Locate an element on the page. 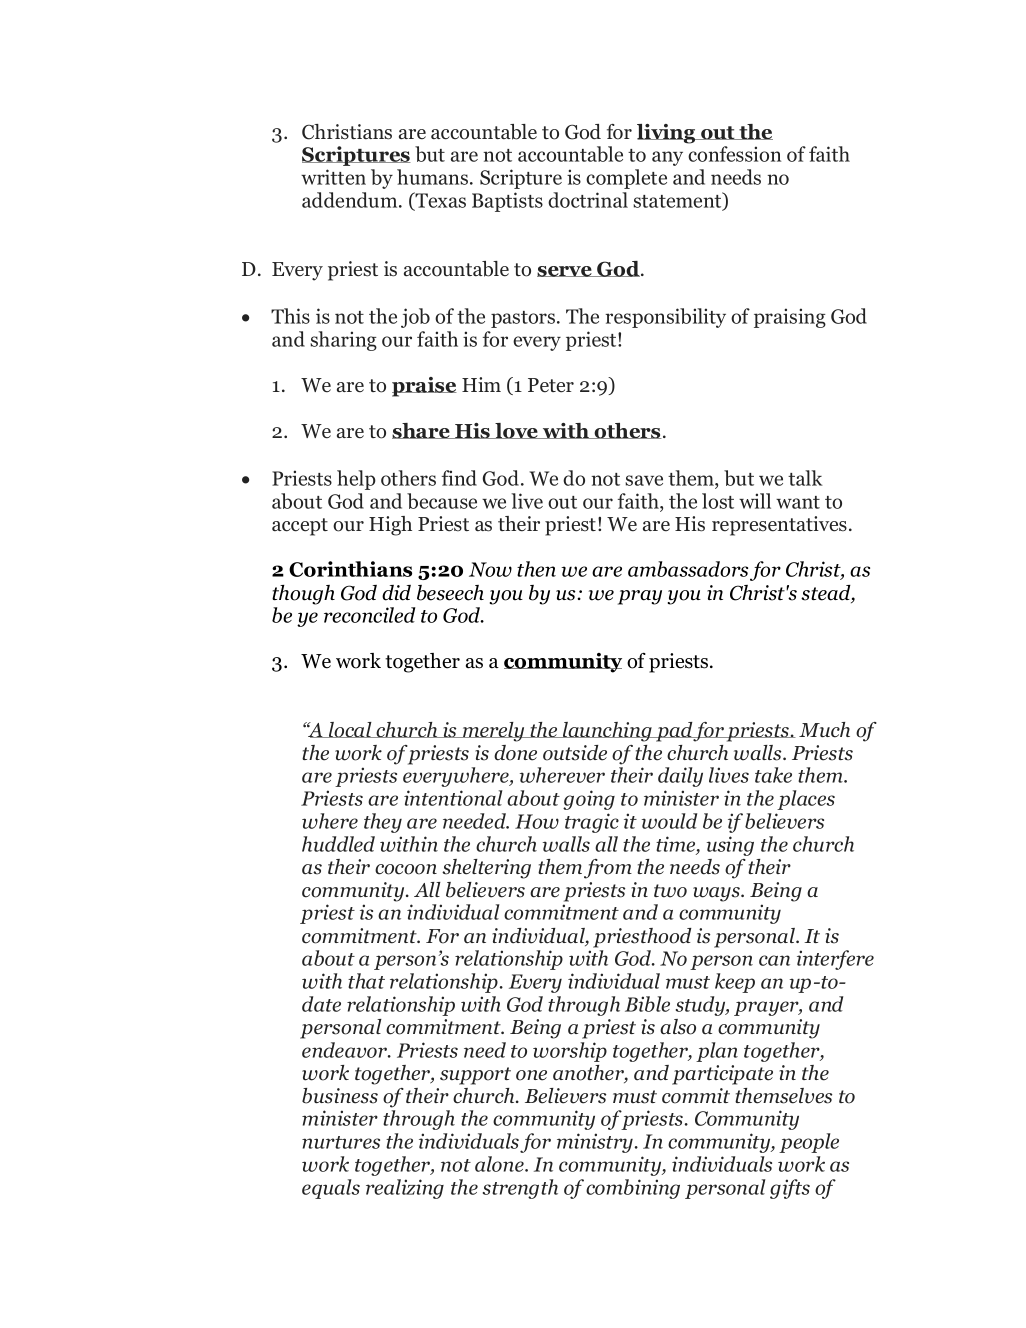  written is located at coordinates (333, 177).
